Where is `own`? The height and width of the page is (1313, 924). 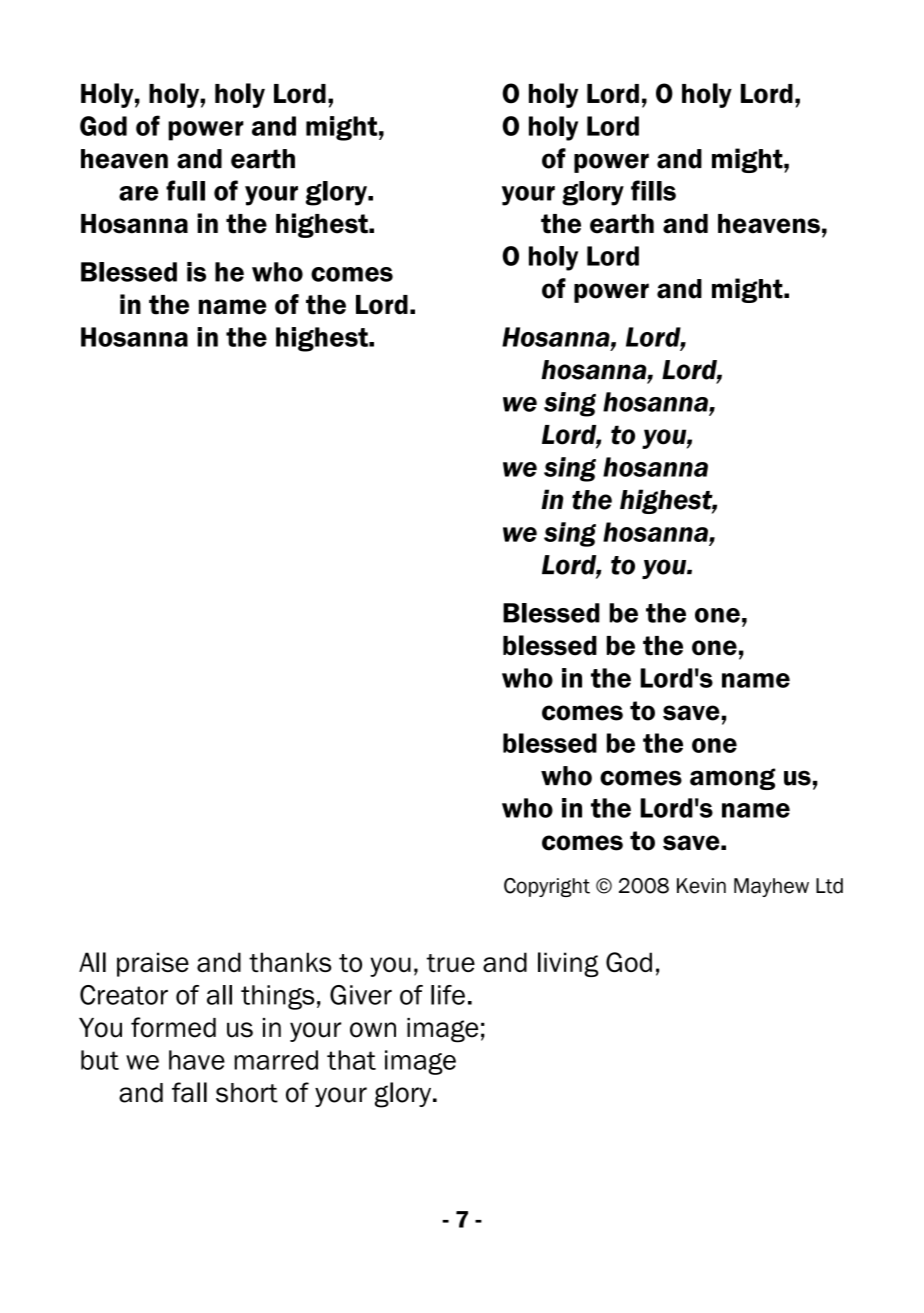 own is located at coordinates (373, 1030).
